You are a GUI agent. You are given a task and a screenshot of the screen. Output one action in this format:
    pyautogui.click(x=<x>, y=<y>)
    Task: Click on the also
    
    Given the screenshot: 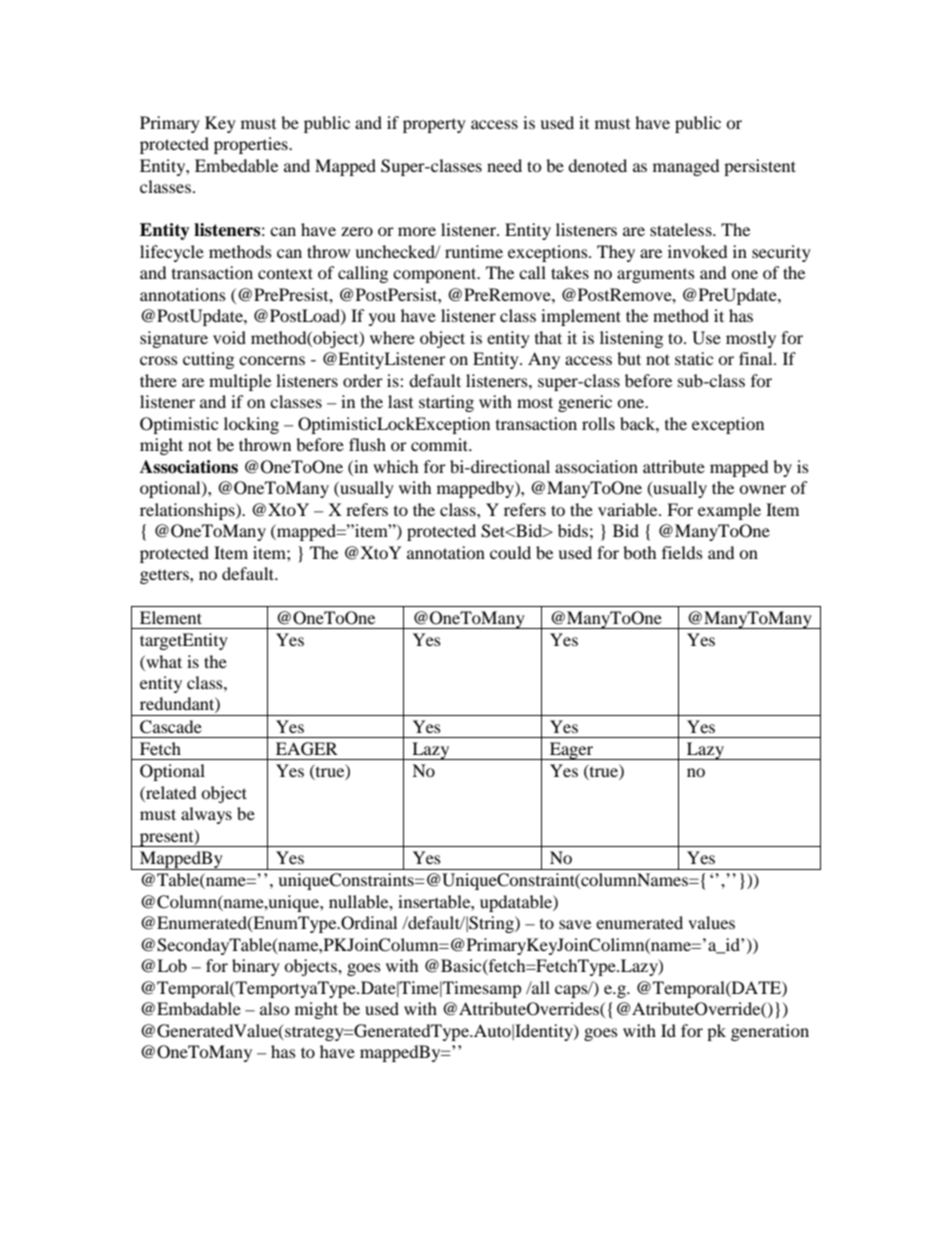 What is the action you would take?
    pyautogui.click(x=274, y=1008)
